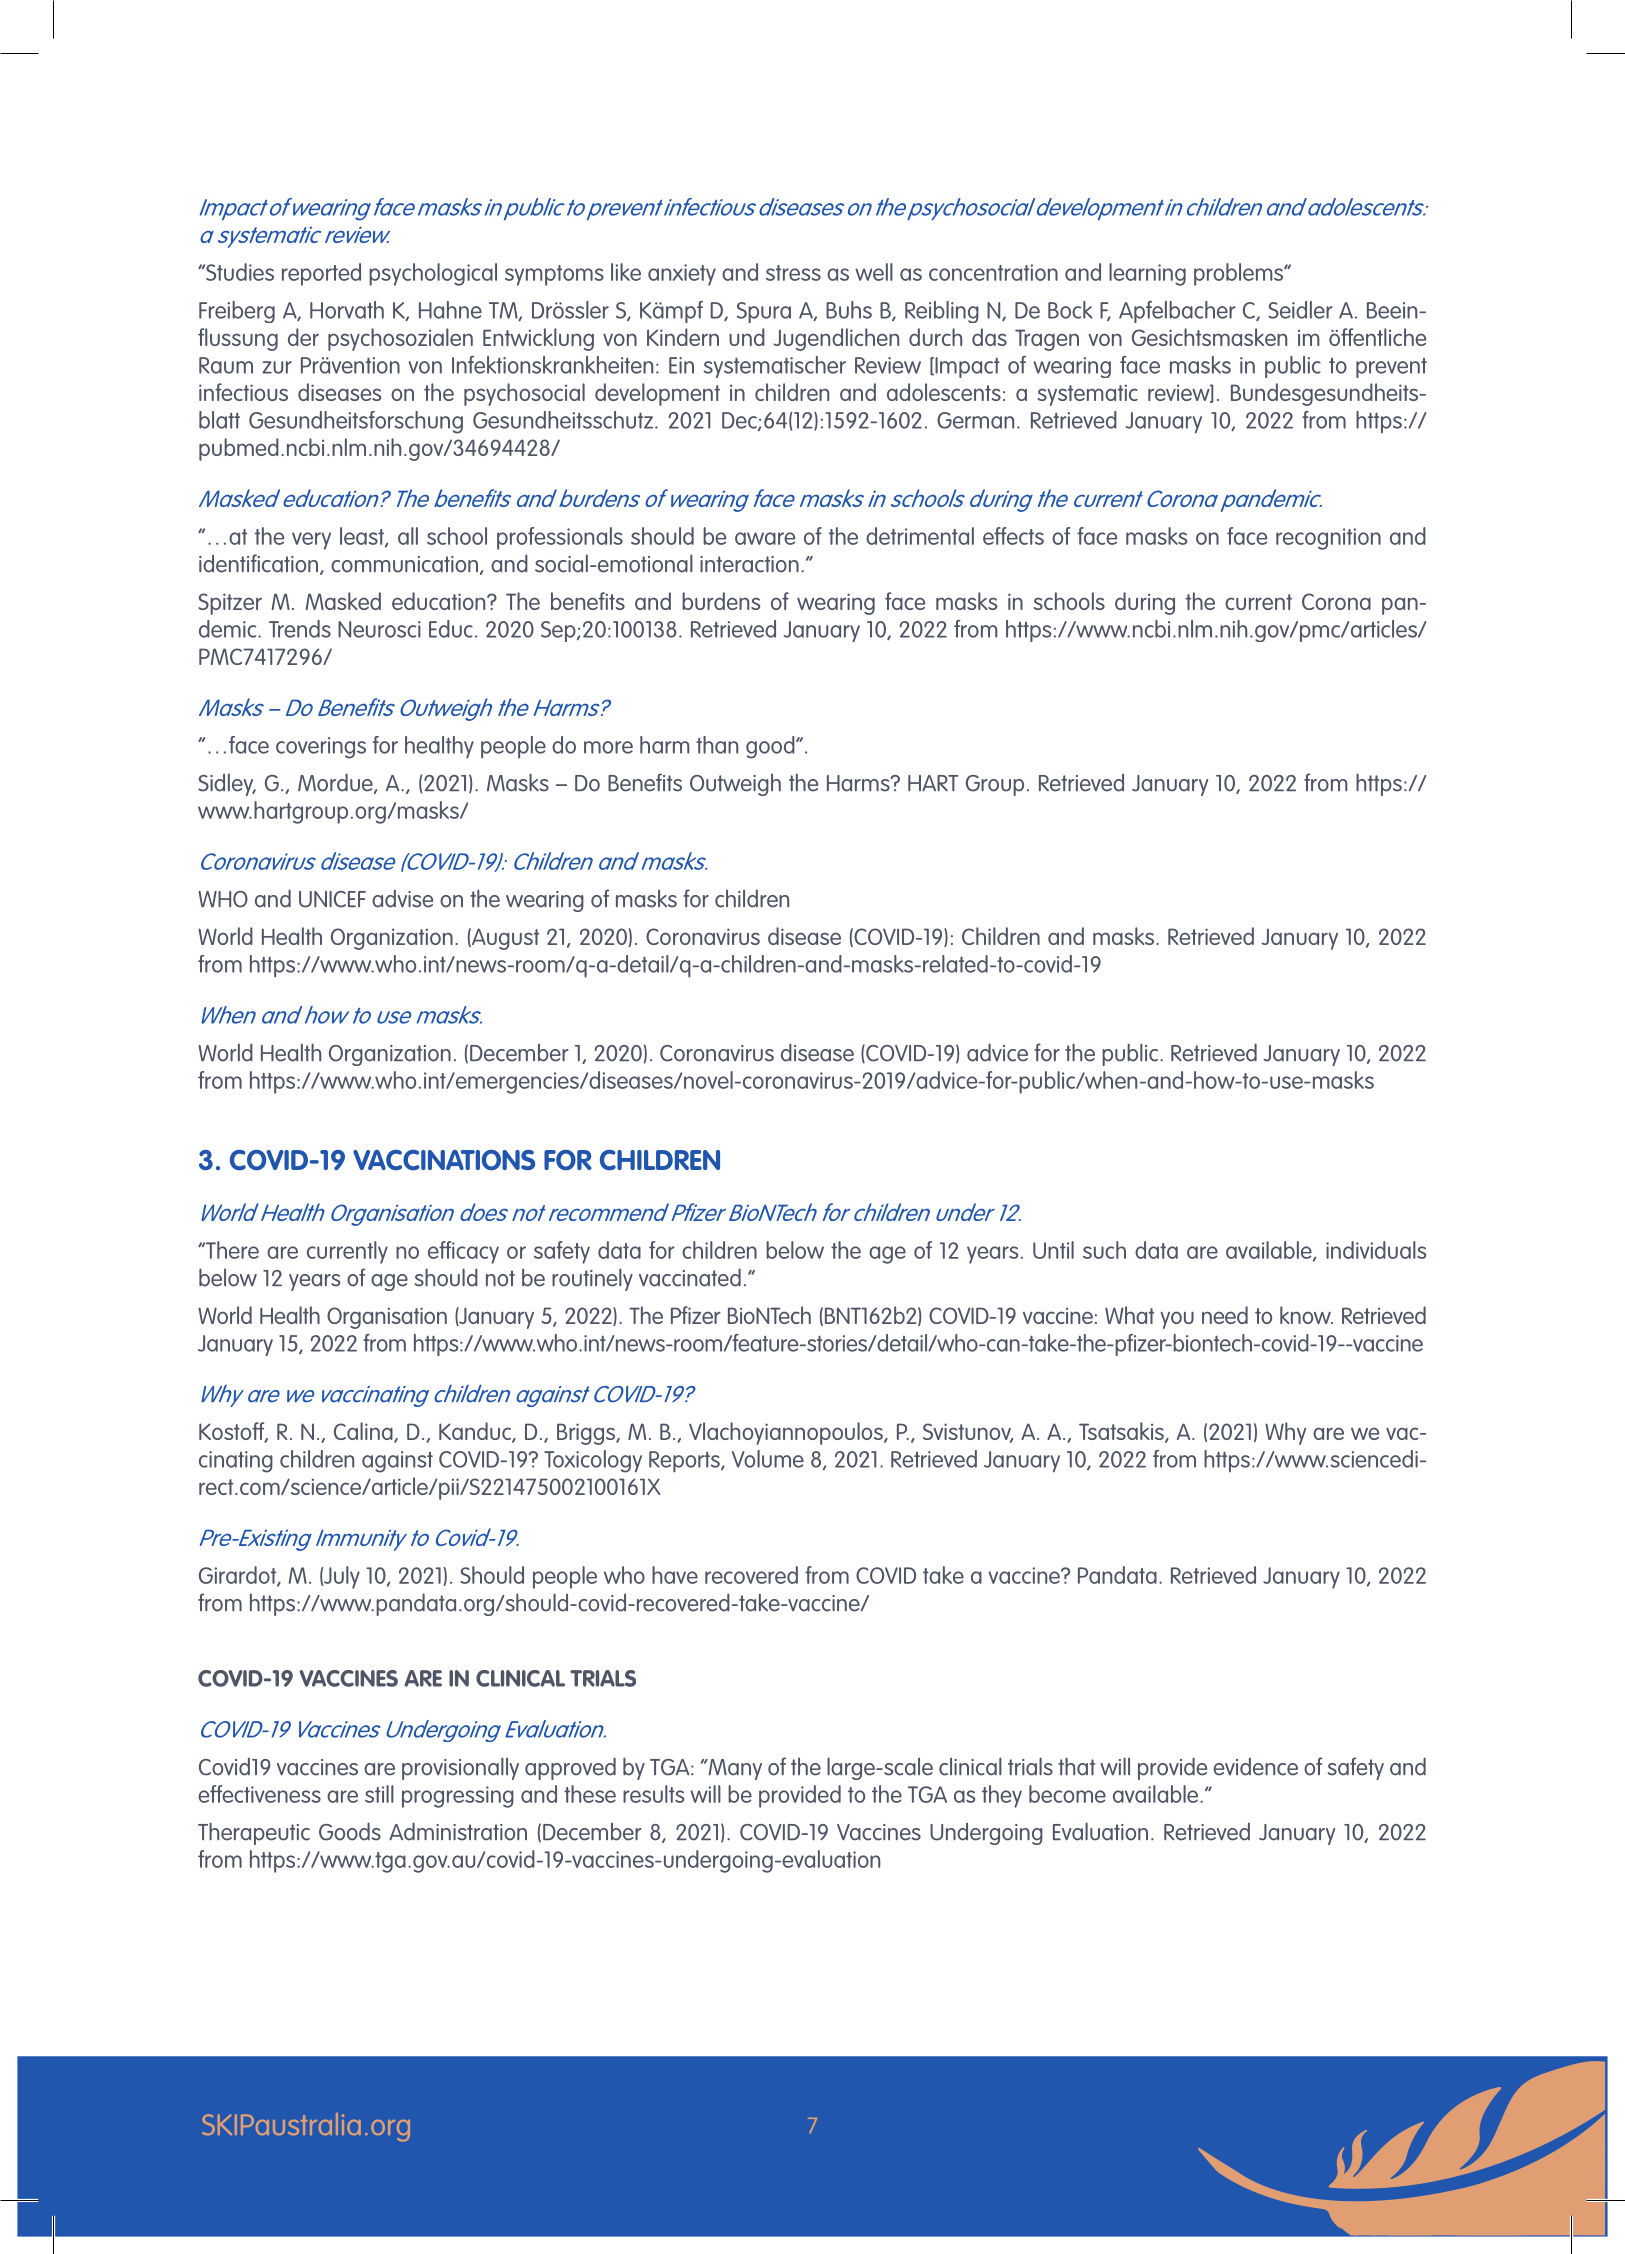 The image size is (1625, 2254). Describe the element at coordinates (717, 745) in the screenshot. I see `than` at that location.
